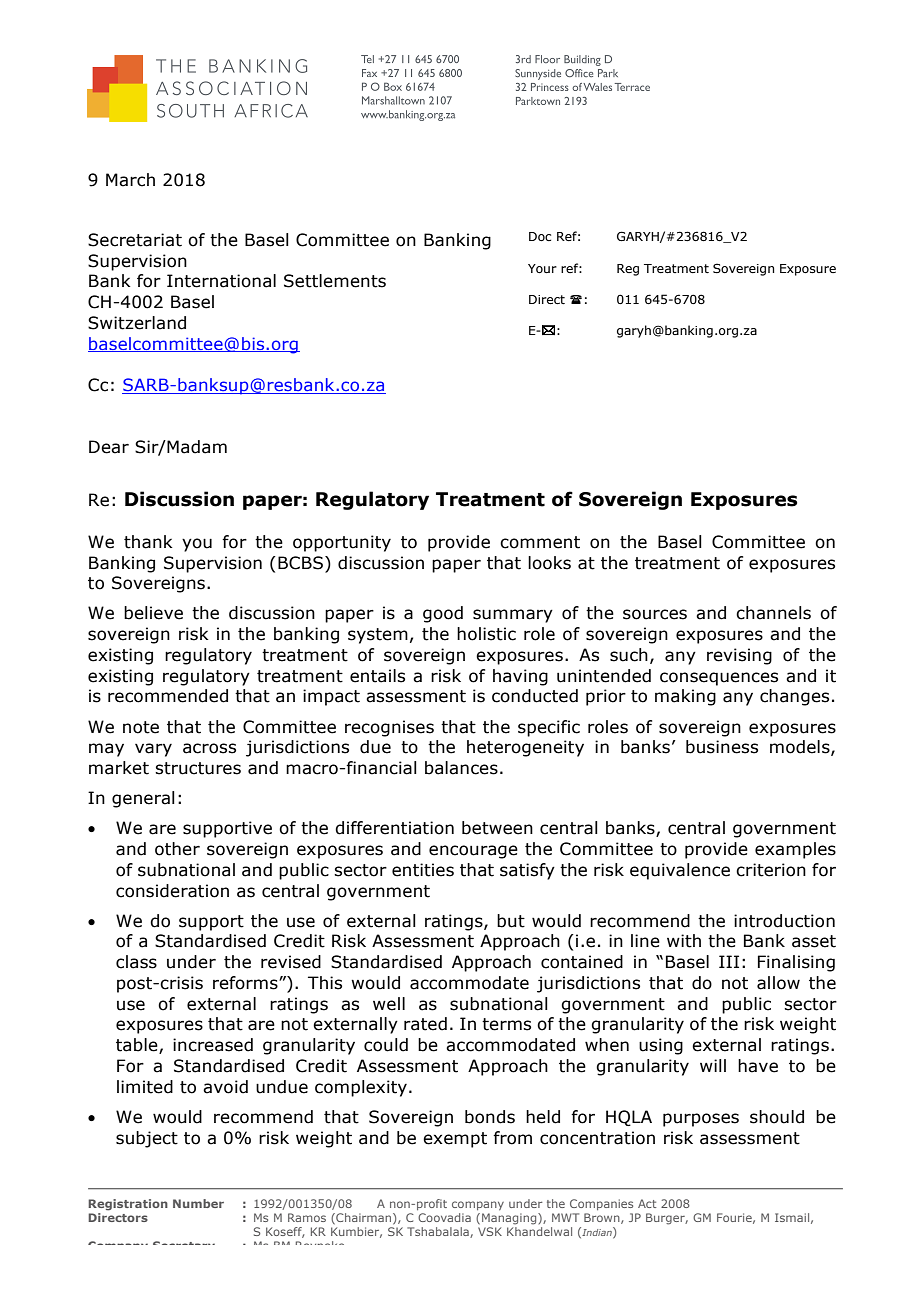 This screenshot has width=924, height=1308. I want to click on Doc, so click(540, 236).
